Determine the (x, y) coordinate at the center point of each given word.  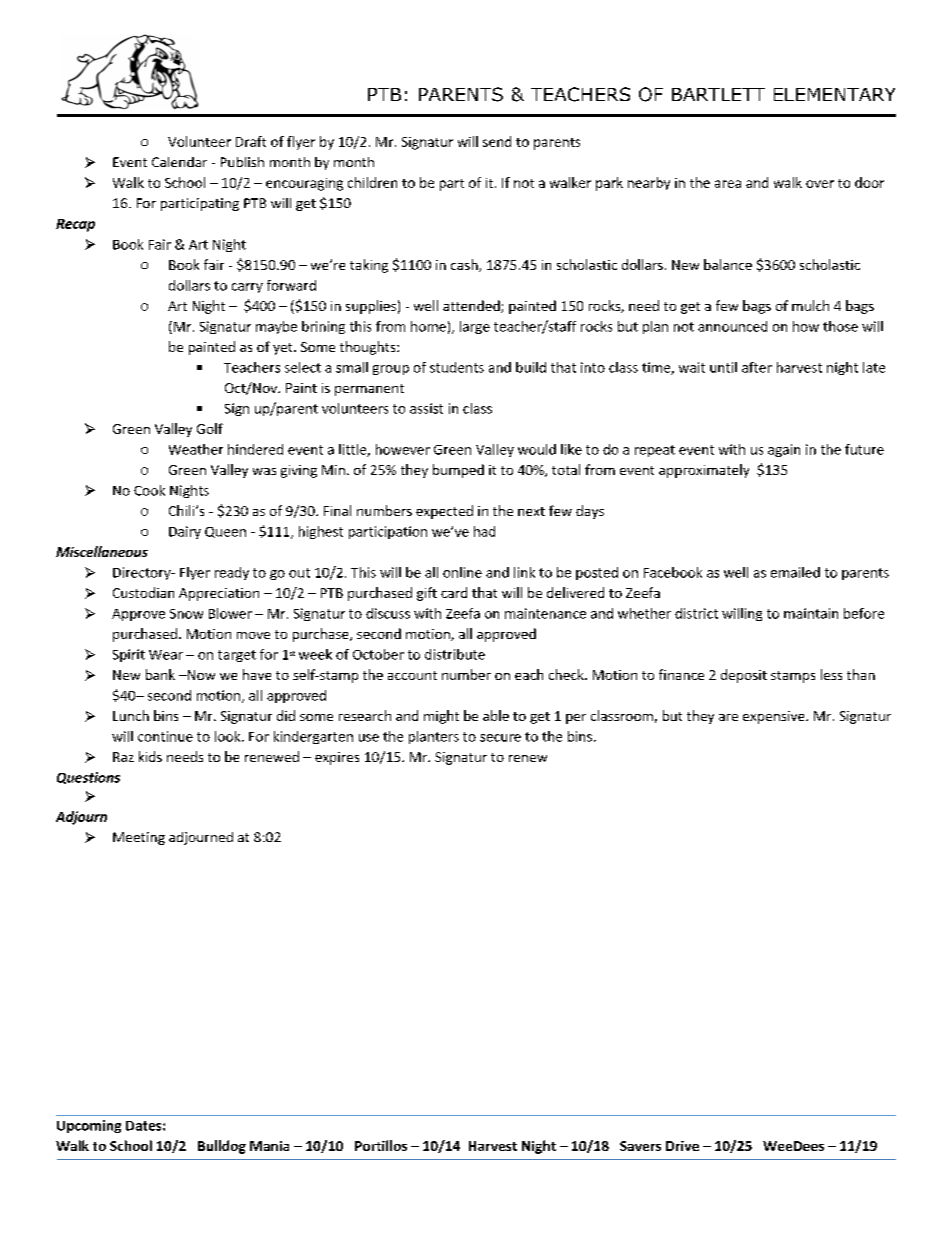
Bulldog (222, 1147)
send (497, 141)
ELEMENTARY (834, 94)
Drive (682, 1146)
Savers (640, 1146)
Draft (251, 141)
